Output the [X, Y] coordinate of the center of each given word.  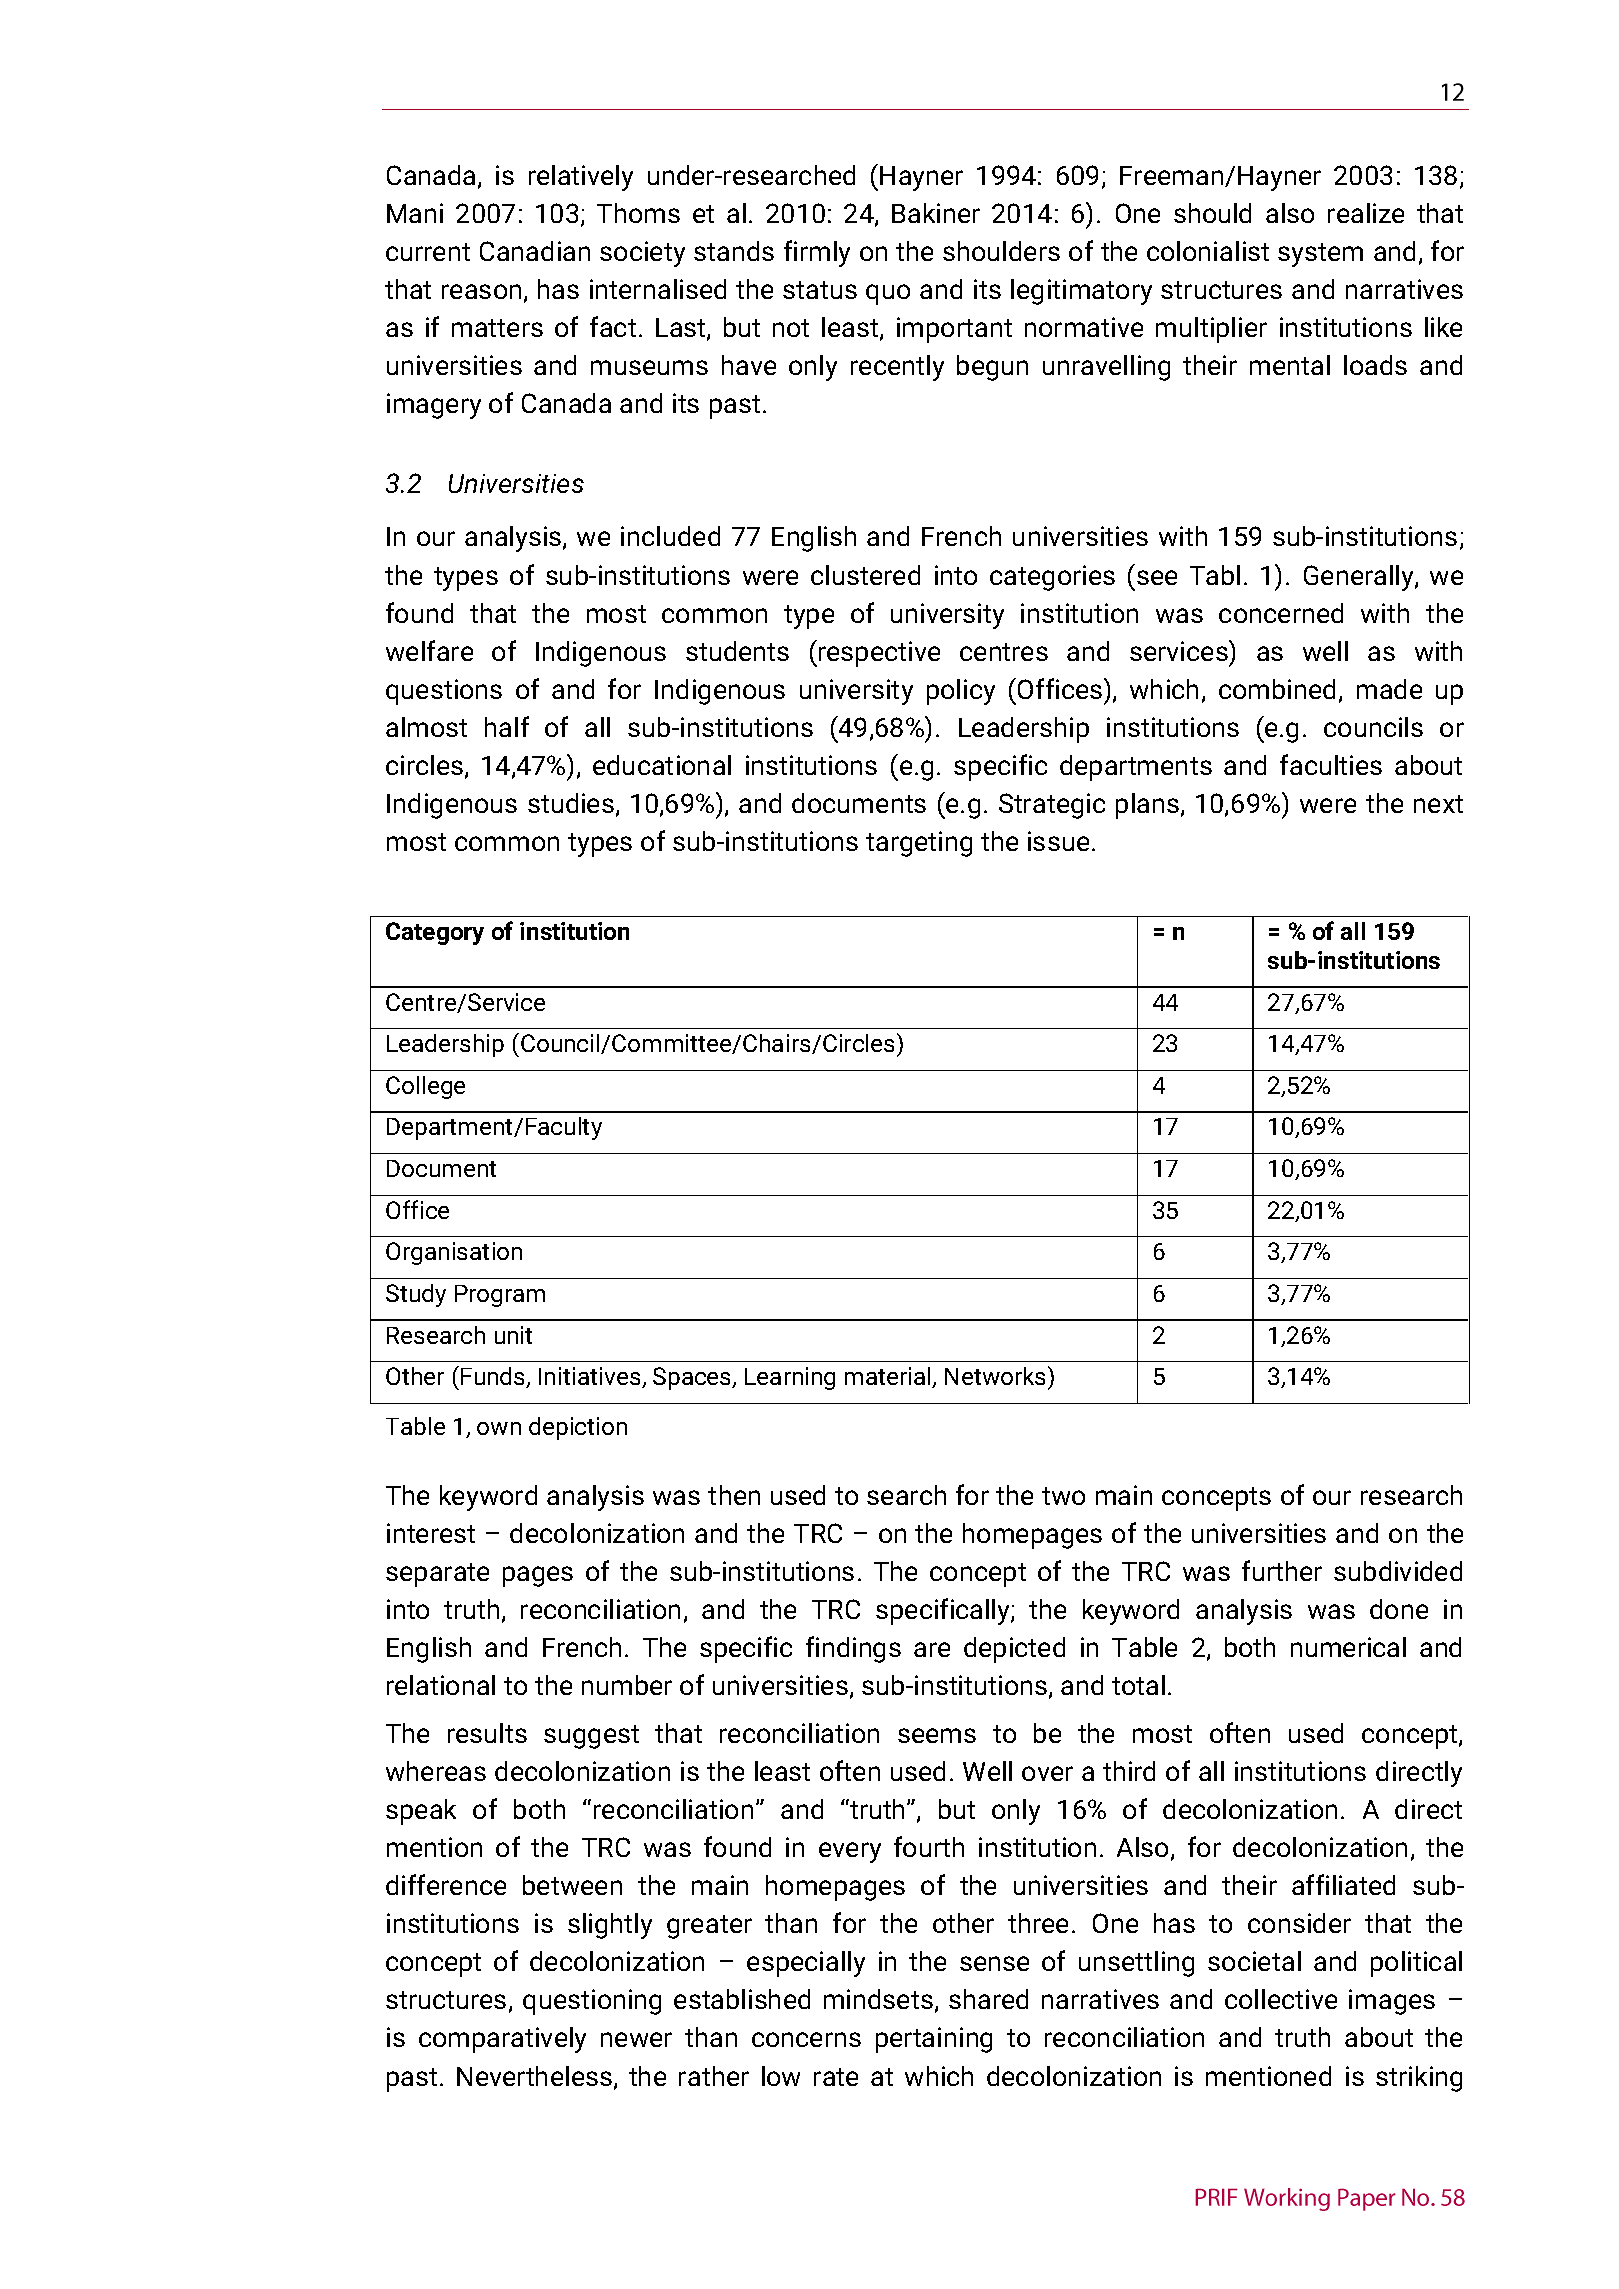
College [425, 1087]
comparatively [502, 2040]
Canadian [535, 251]
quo [888, 294]
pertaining [934, 2040]
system [1320, 255]
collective [1281, 1999]
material [889, 1377]
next [1438, 804]
